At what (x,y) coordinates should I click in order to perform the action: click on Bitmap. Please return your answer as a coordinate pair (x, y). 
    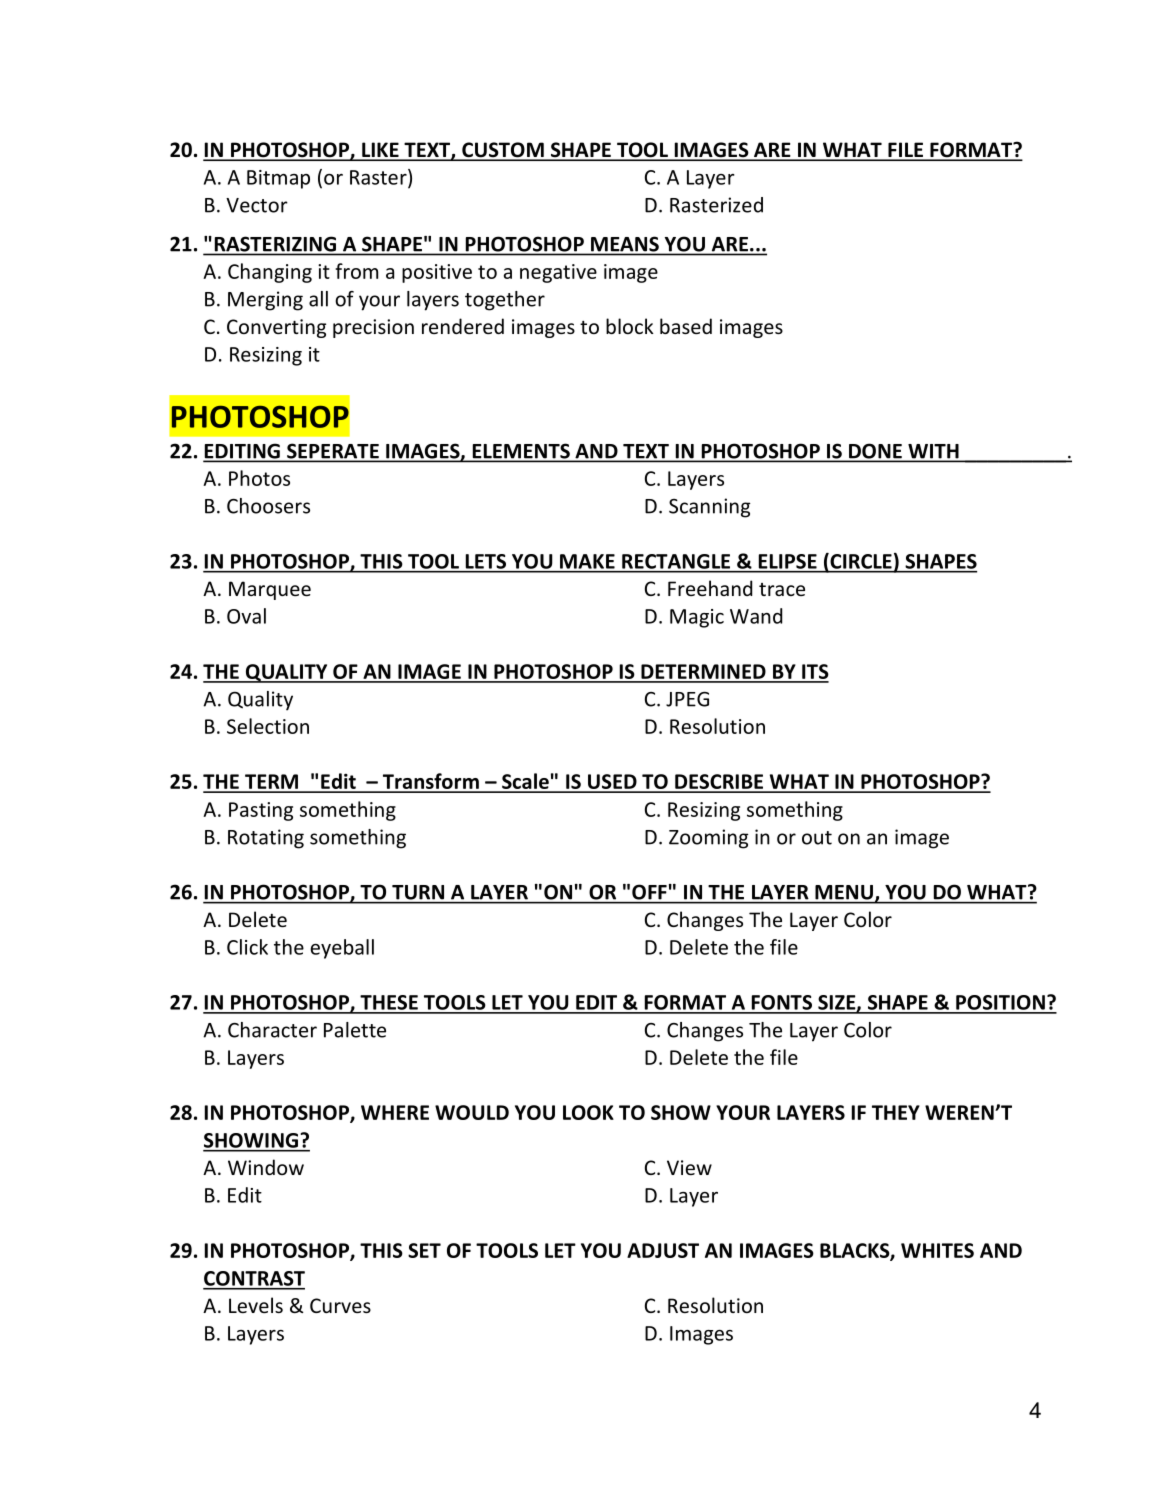
    Looking at the image, I should click on (278, 179).
